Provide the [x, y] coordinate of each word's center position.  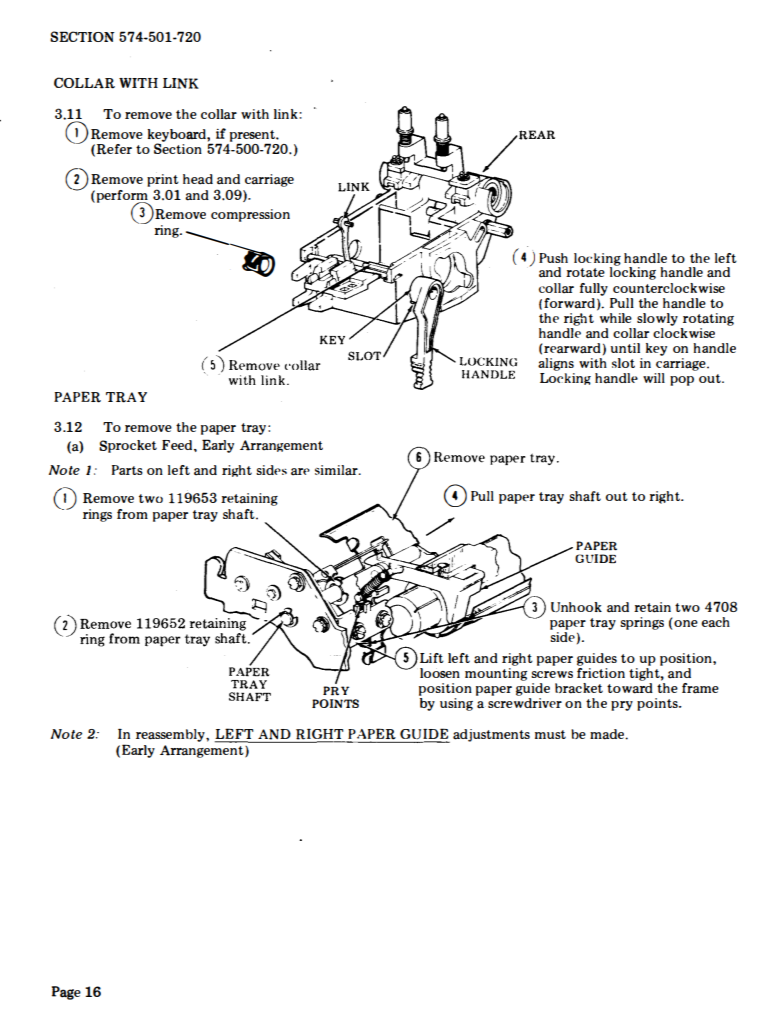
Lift [432, 658]
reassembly [171, 735]
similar [337, 470]
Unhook [576, 607]
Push [553, 258]
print [163, 180]
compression [250, 215]
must [550, 734]
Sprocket [128, 446]
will [654, 378]
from [132, 514]
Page [66, 993]
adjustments [491, 735]
